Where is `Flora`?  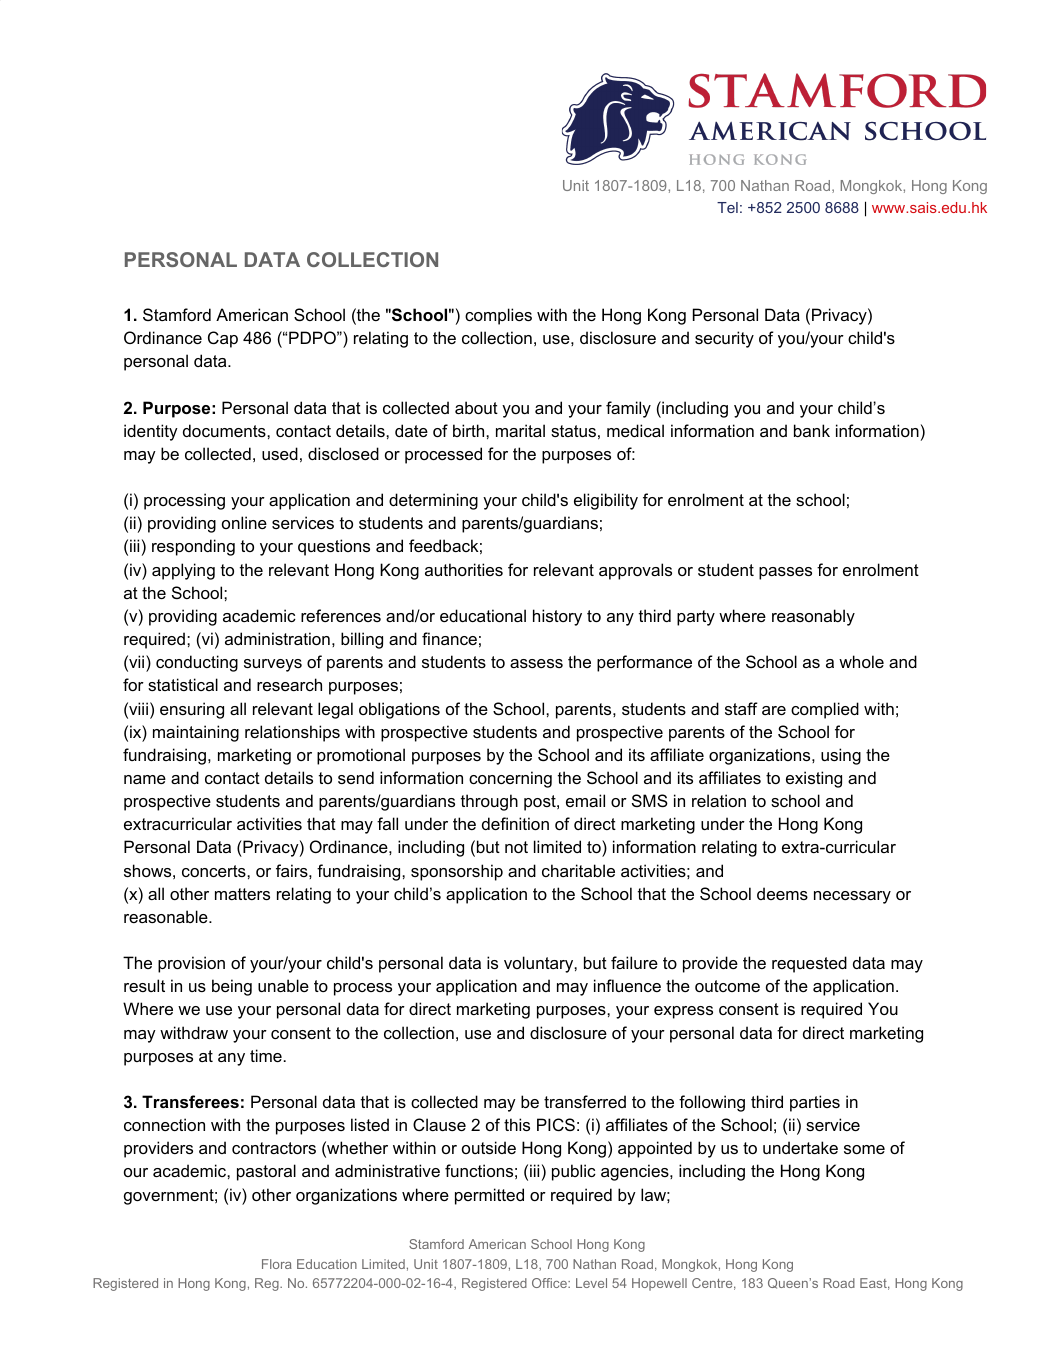 Flora is located at coordinates (277, 1264).
